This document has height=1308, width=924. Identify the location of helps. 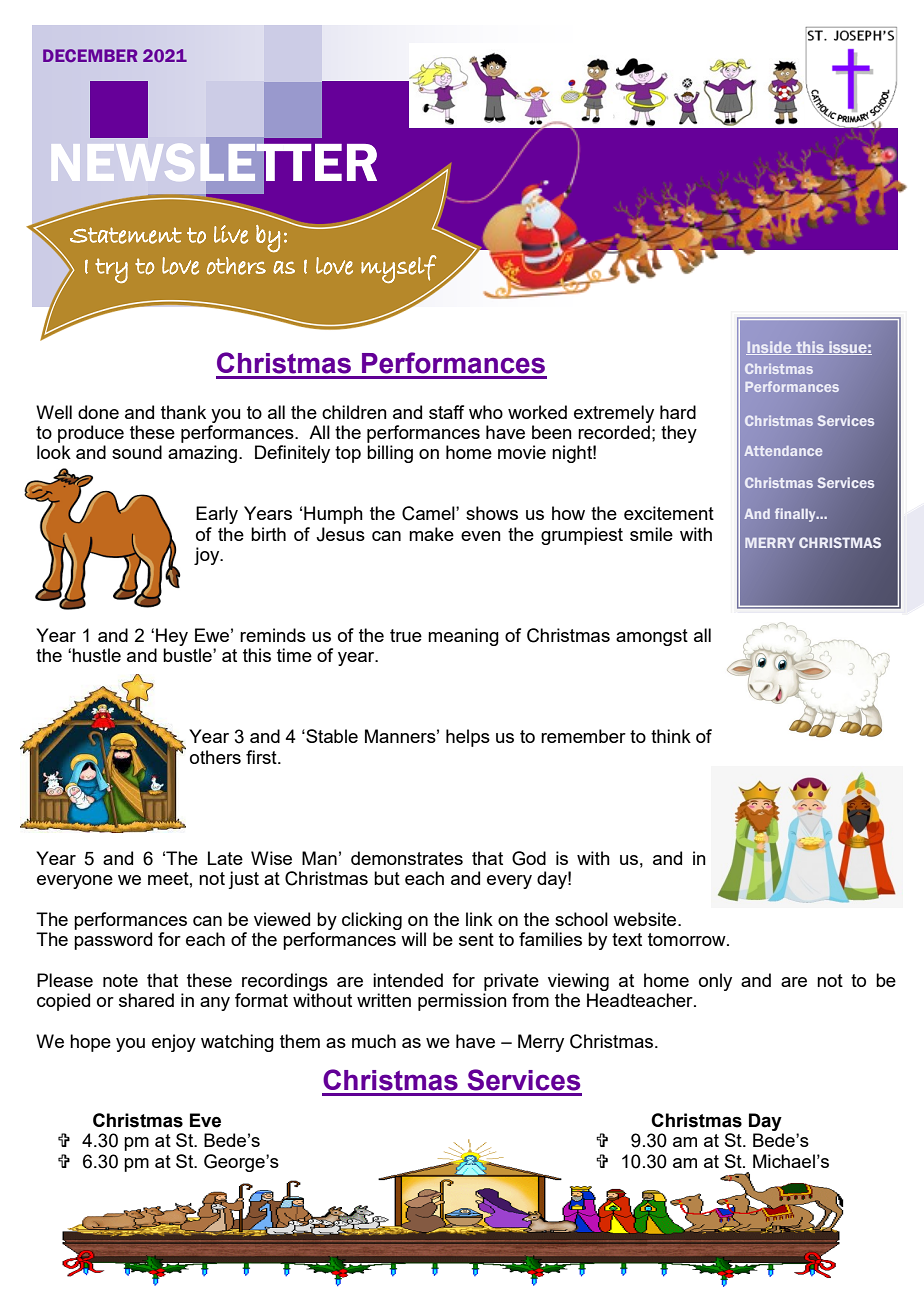
(468, 738).
